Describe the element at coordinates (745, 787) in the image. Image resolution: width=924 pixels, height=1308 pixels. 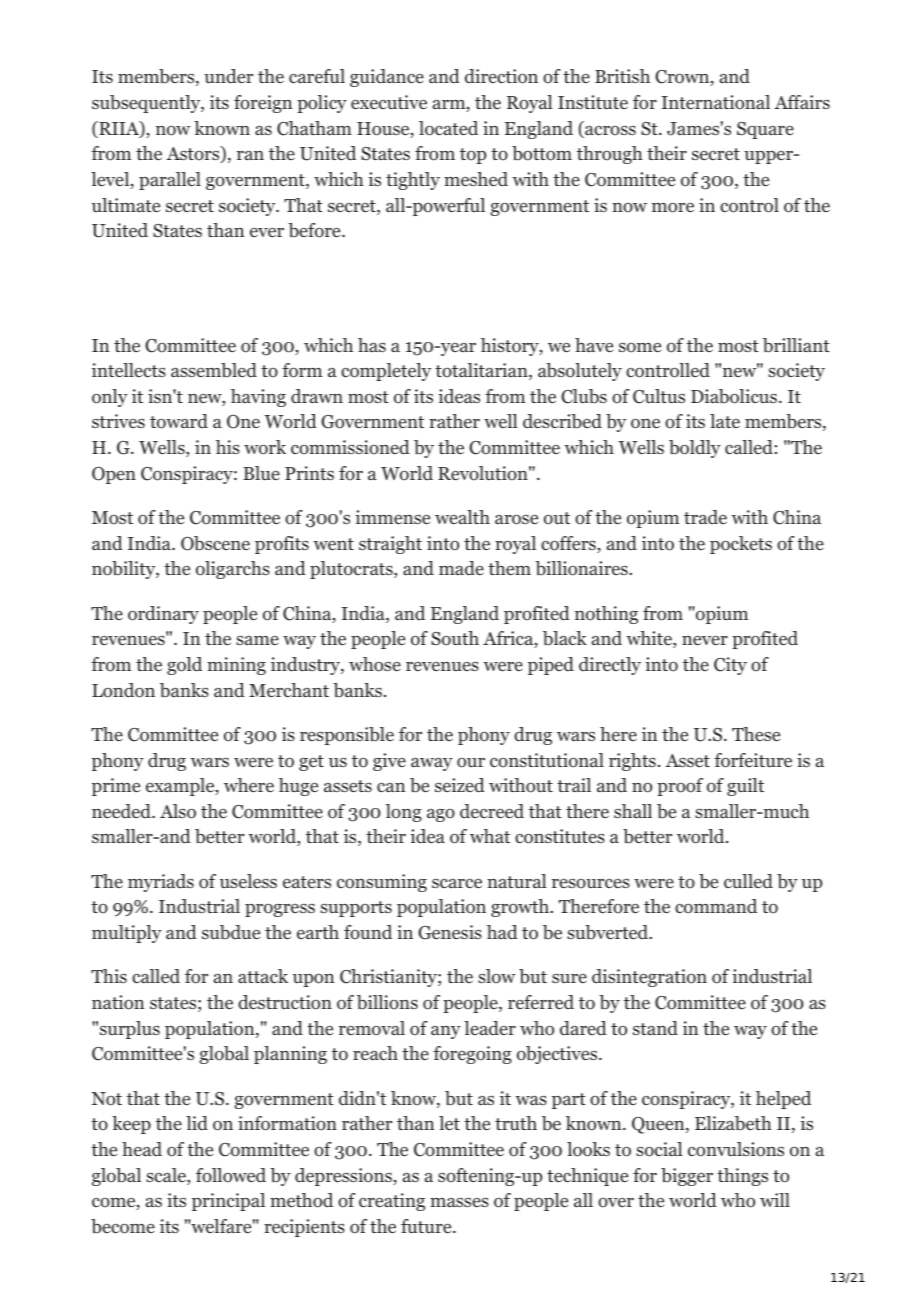
I see `guilt` at that location.
